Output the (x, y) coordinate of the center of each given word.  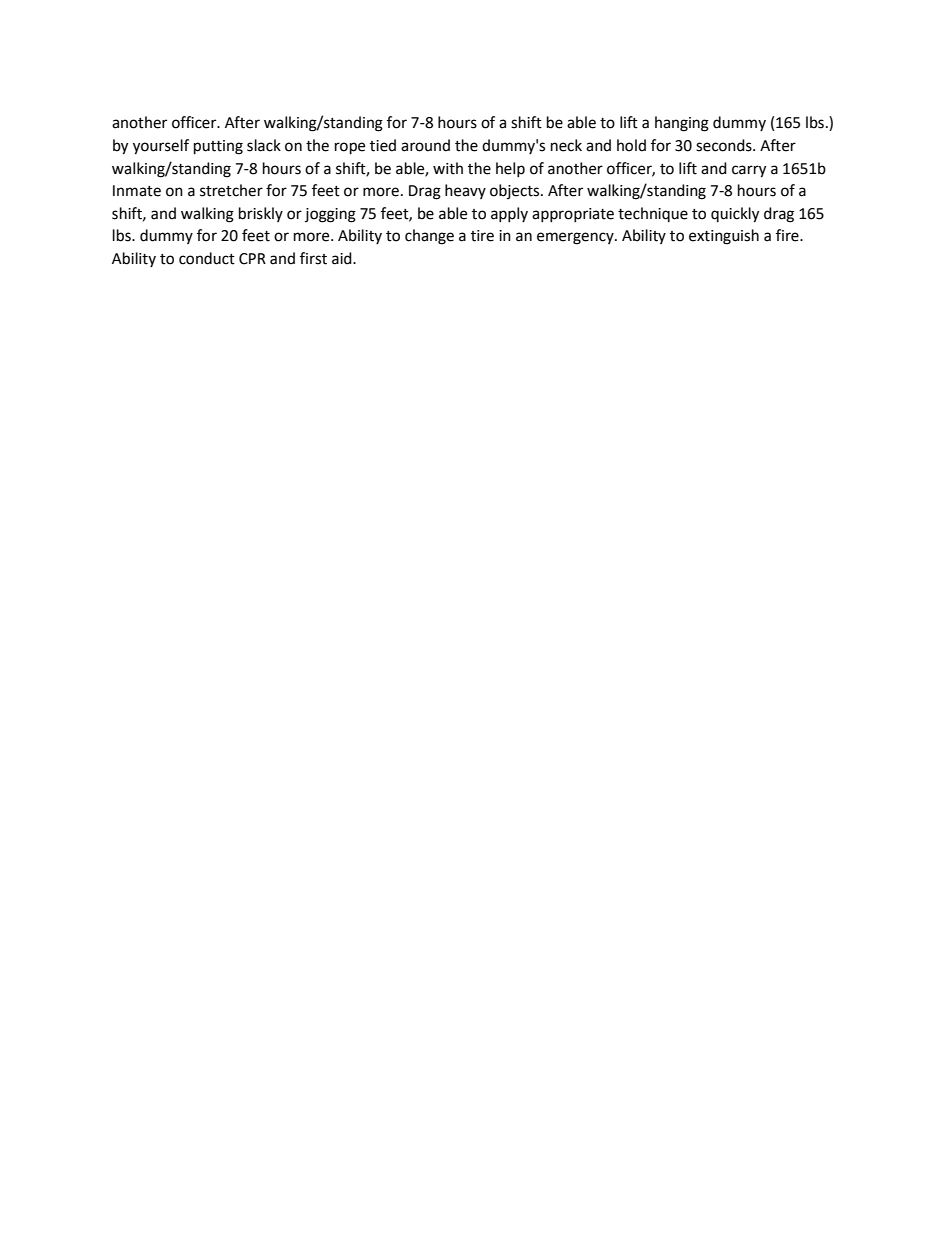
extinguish (724, 237)
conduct (207, 258)
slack (264, 145)
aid (343, 258)
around (425, 145)
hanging (682, 124)
